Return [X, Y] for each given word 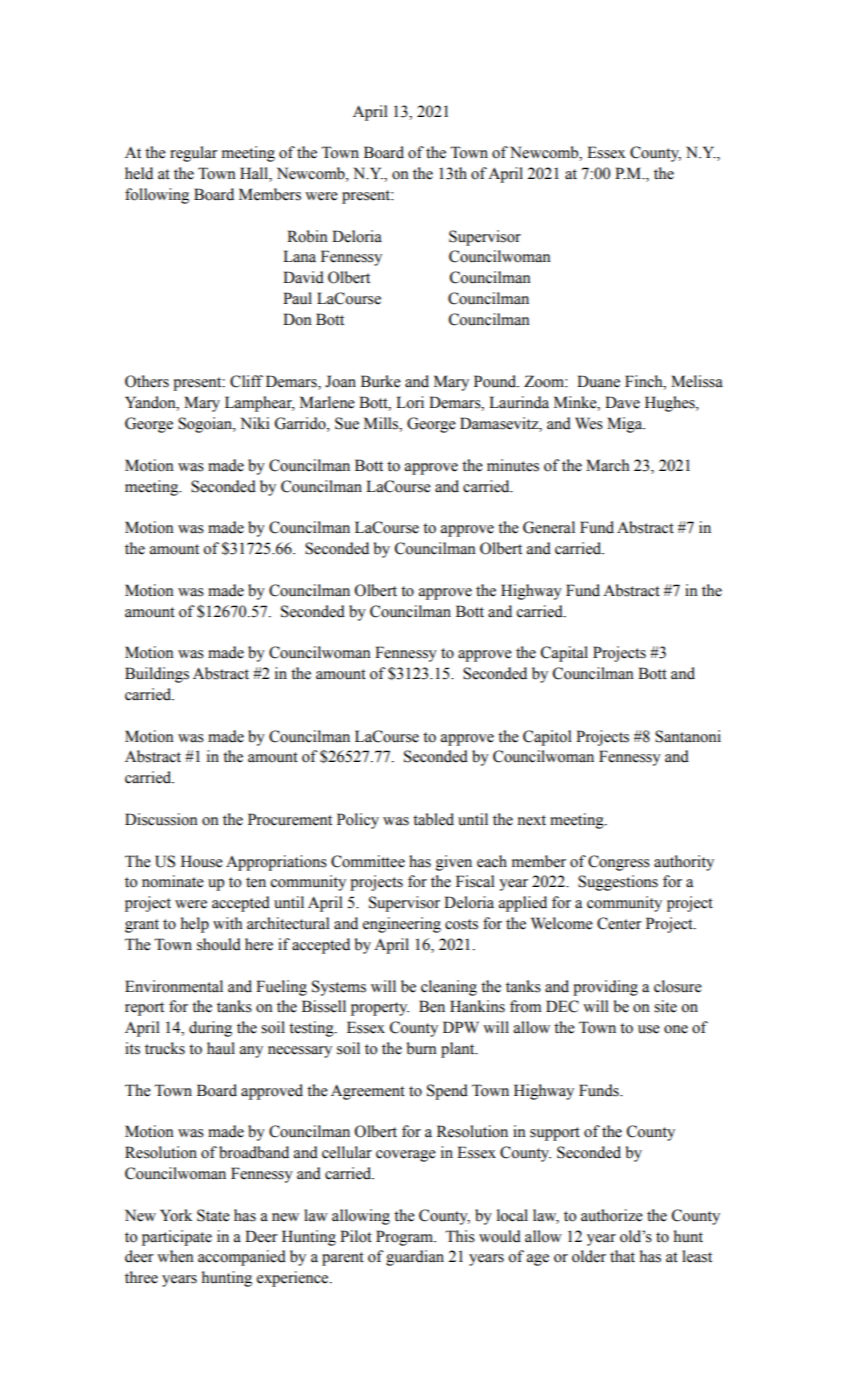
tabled [433, 819]
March [608, 465]
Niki [255, 423]
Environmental [174, 986]
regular [194, 154]
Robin [307, 236]
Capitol [547, 738]
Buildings [157, 675]
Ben [432, 1006]
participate [177, 1238]
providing [605, 988]
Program [406, 1238]
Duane [598, 381]
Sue [347, 423]
